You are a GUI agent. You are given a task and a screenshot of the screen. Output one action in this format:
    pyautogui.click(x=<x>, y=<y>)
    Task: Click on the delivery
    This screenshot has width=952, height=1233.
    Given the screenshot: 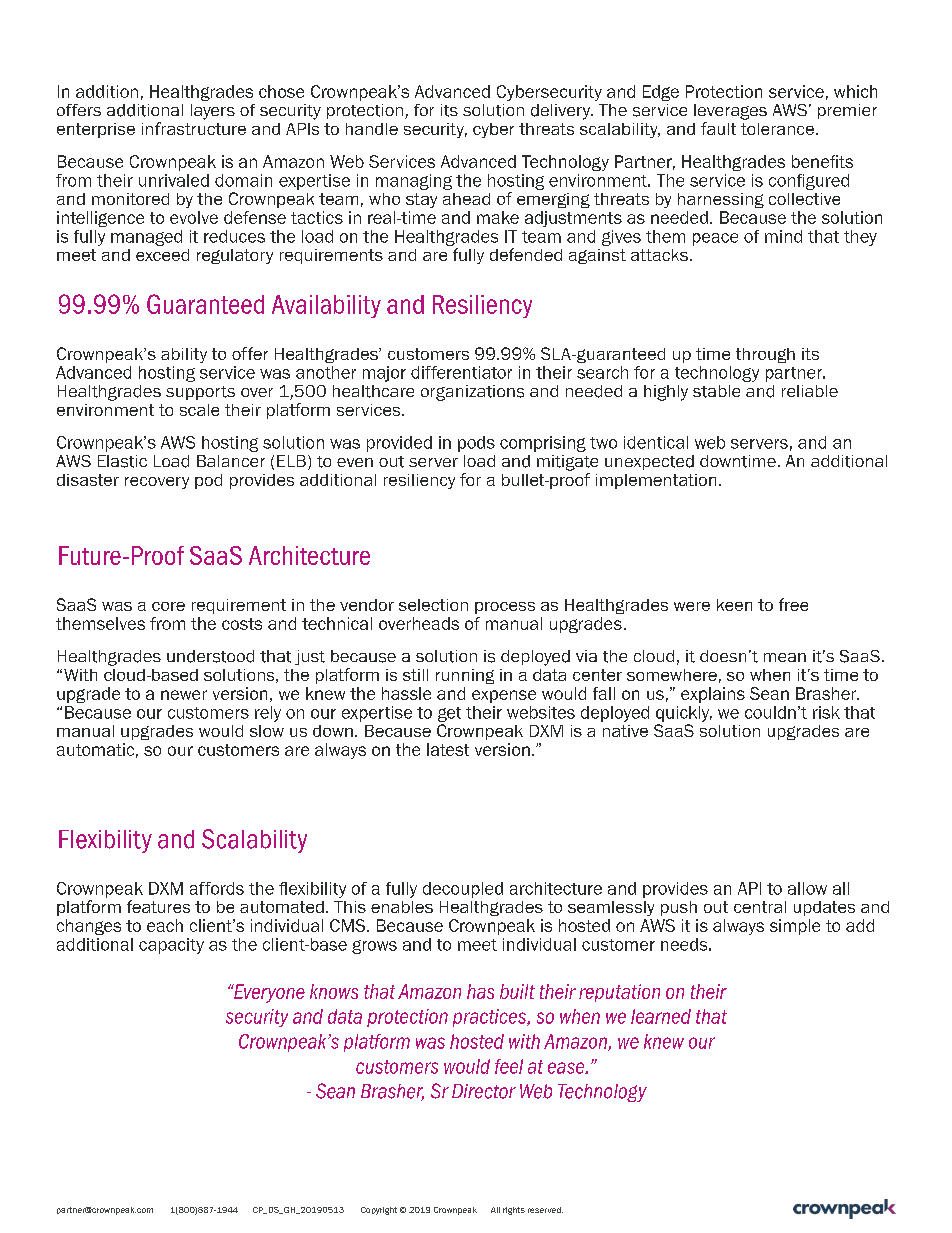 What is the action you would take?
    pyautogui.click(x=562, y=112)
